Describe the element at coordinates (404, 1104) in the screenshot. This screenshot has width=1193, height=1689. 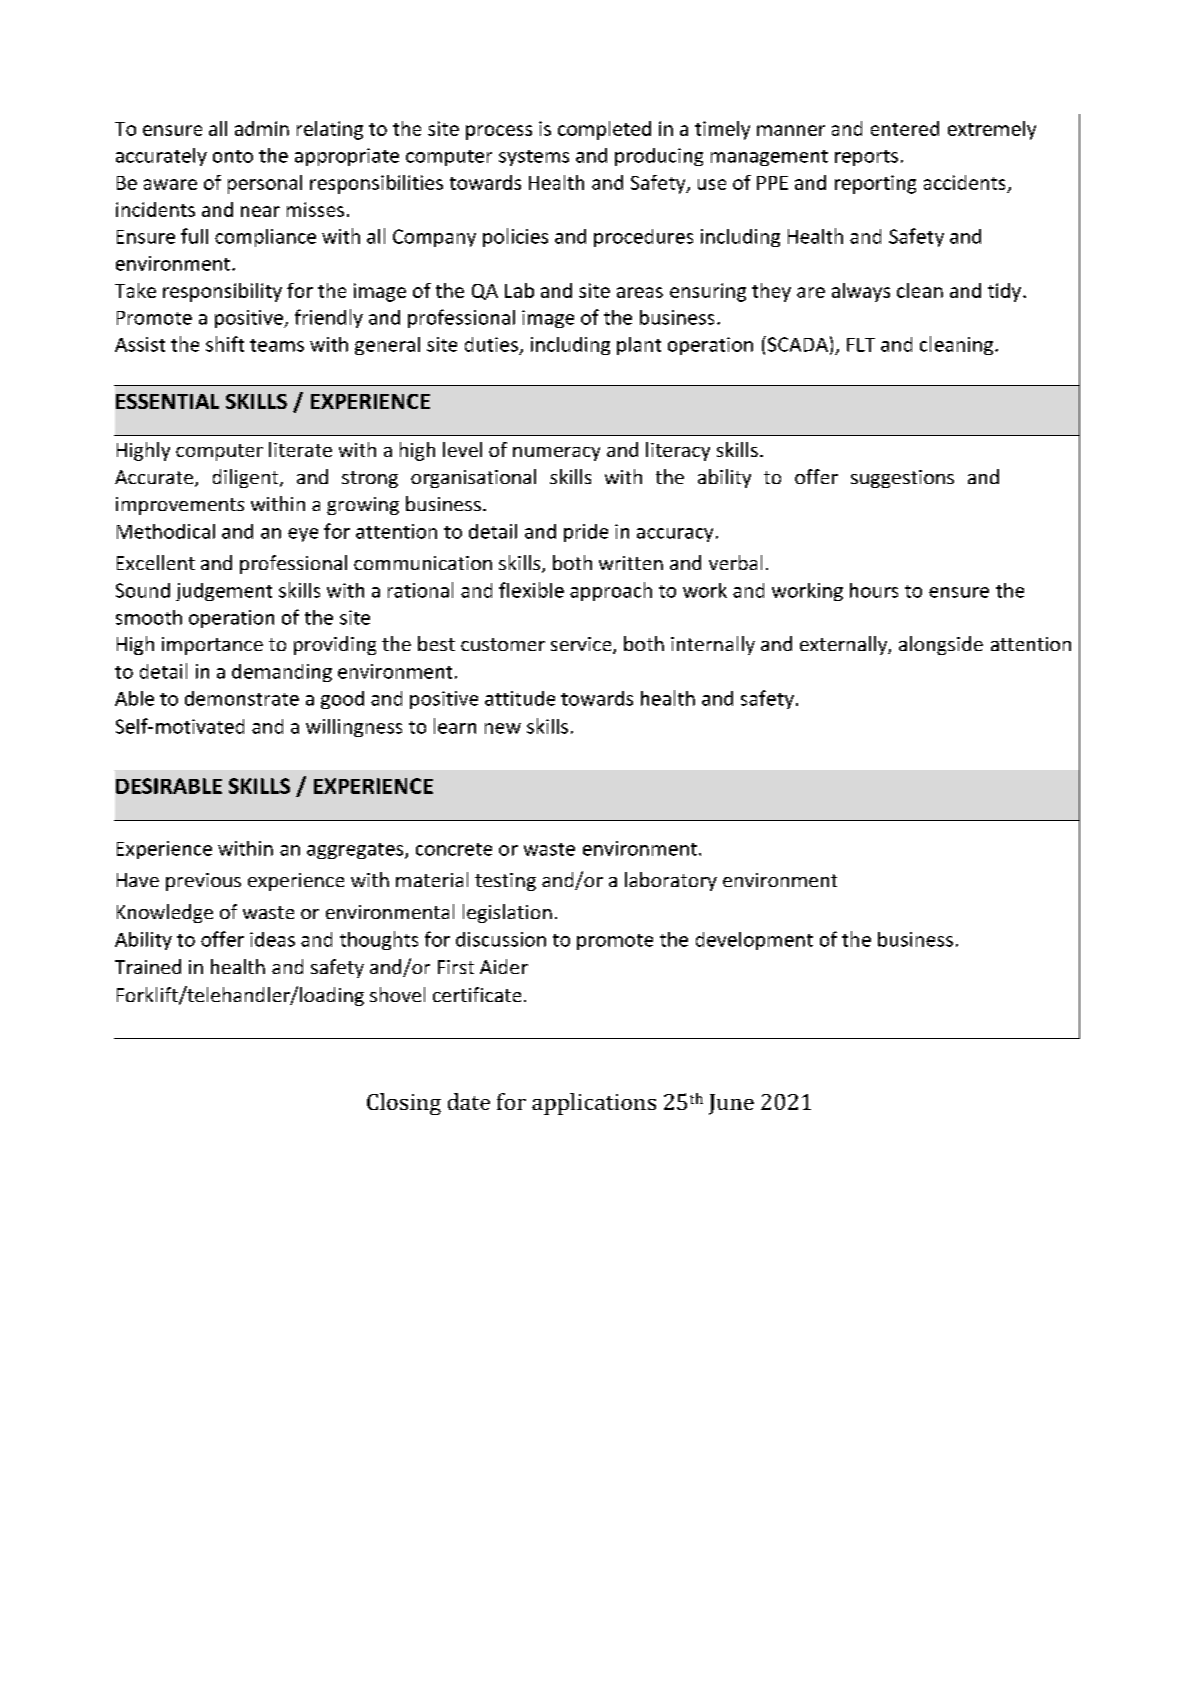
I see `Closing` at that location.
